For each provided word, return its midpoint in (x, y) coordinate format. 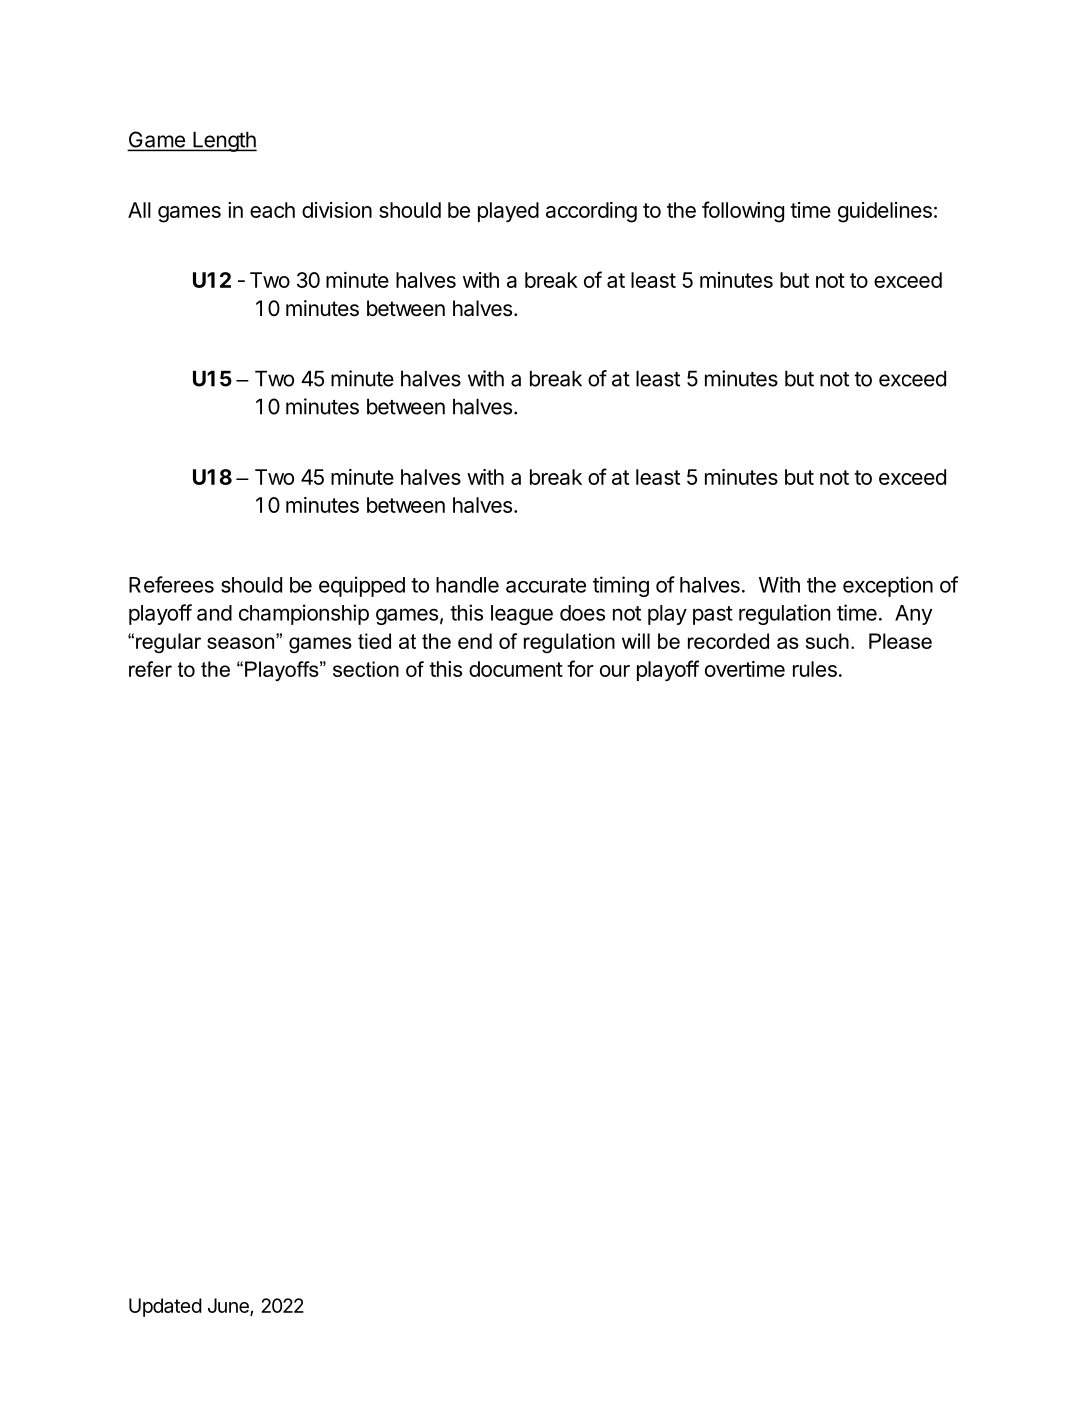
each (272, 210)
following (743, 212)
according (591, 212)
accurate (546, 585)
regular (168, 643)
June (229, 1306)
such (827, 641)
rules (815, 669)
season (242, 643)
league (522, 615)
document (516, 669)
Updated (165, 1307)
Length (224, 141)
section (366, 669)
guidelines (885, 212)
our (615, 671)
